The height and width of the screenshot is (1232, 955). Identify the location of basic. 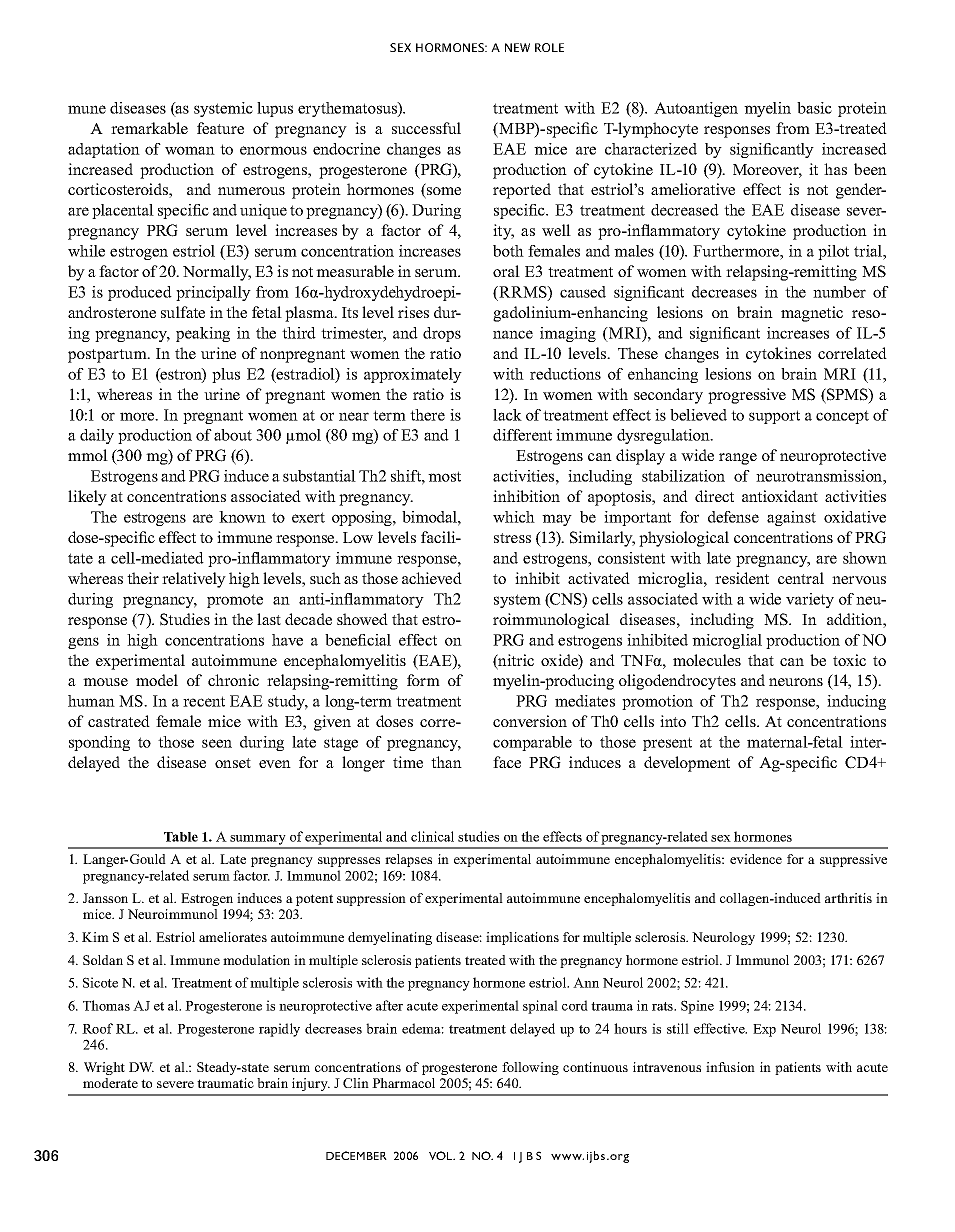
(814, 108).
